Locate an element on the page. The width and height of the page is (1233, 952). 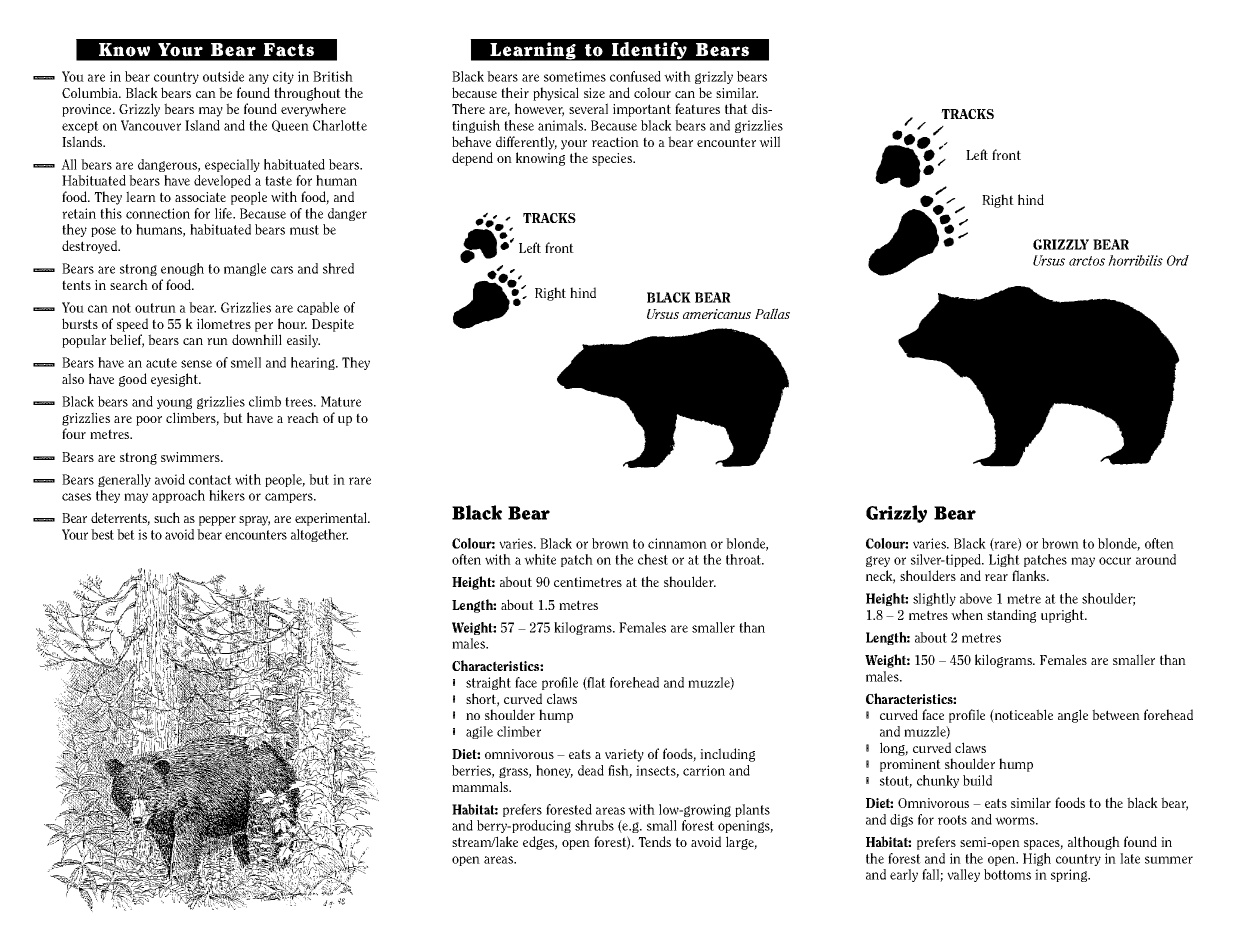
standing is located at coordinates (1011, 616).
